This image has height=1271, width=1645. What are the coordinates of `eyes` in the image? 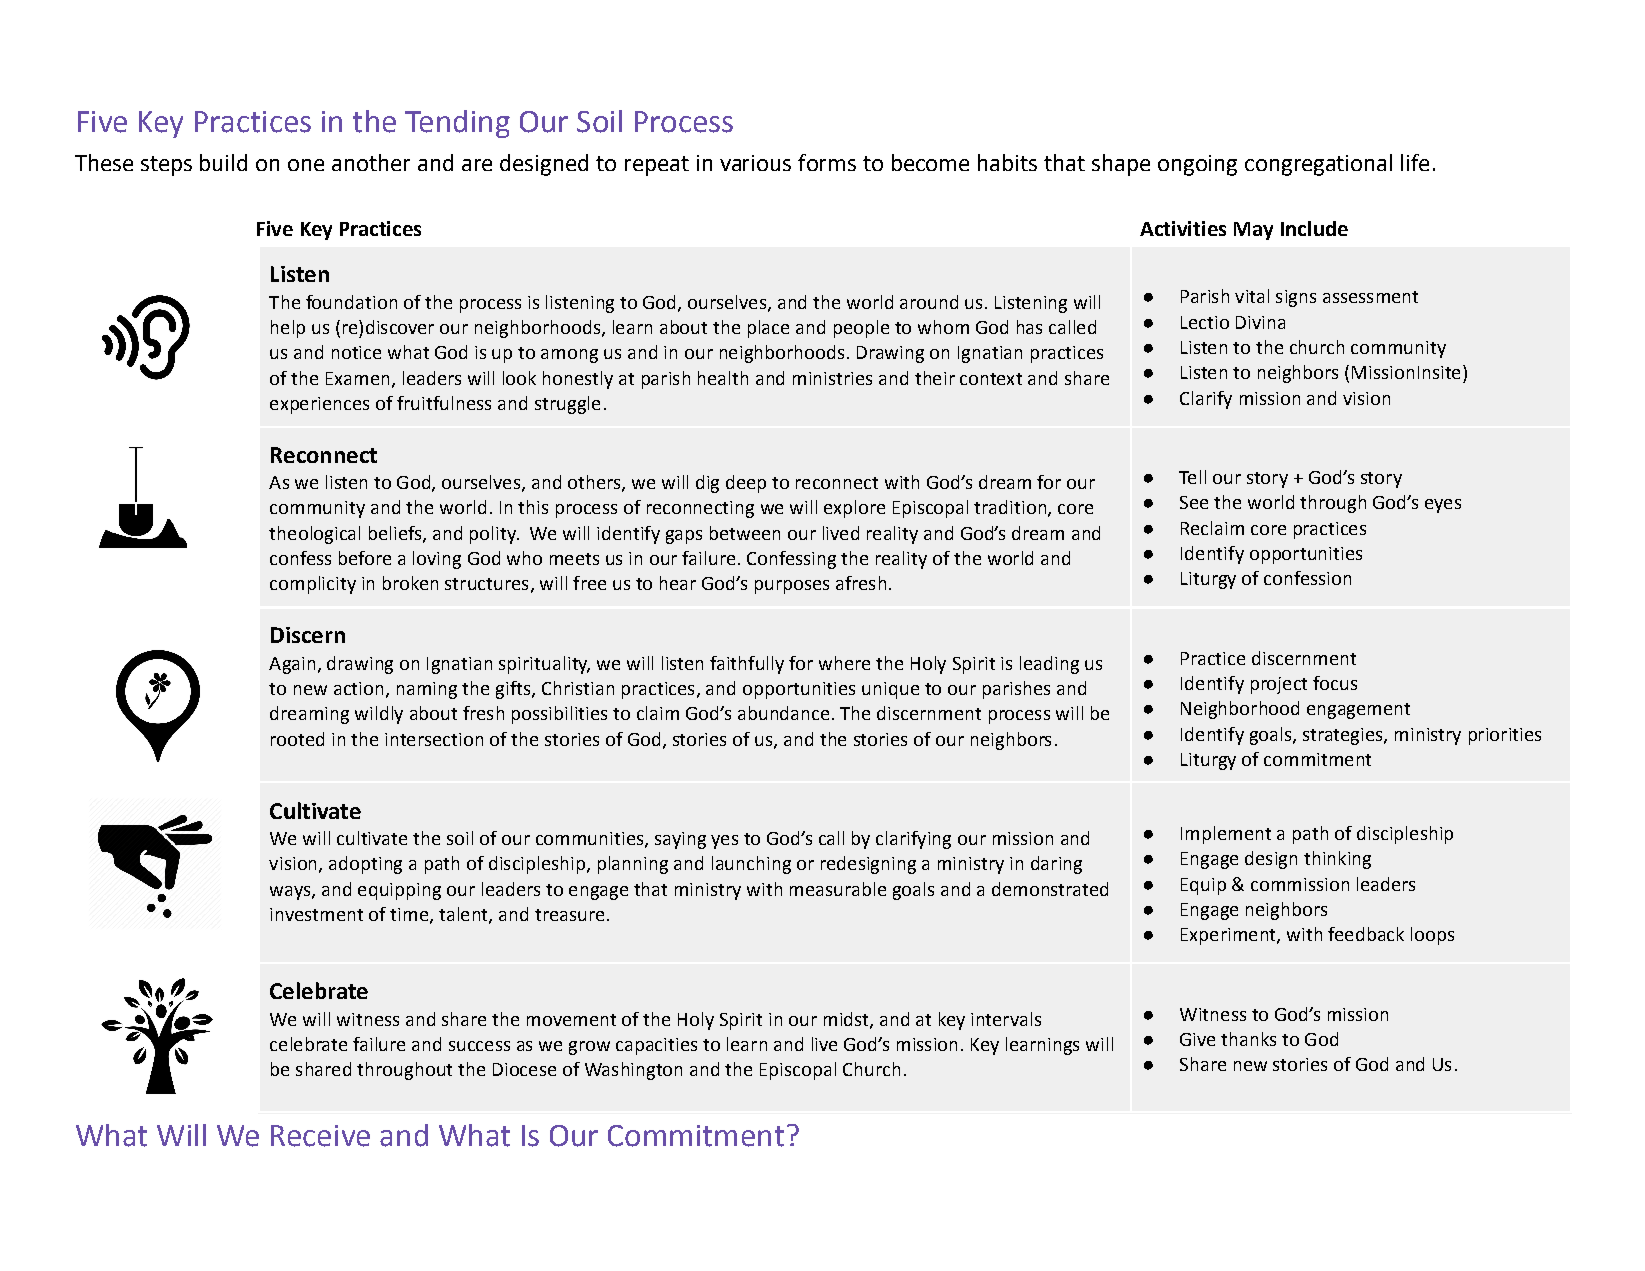 It's located at (1443, 506).
